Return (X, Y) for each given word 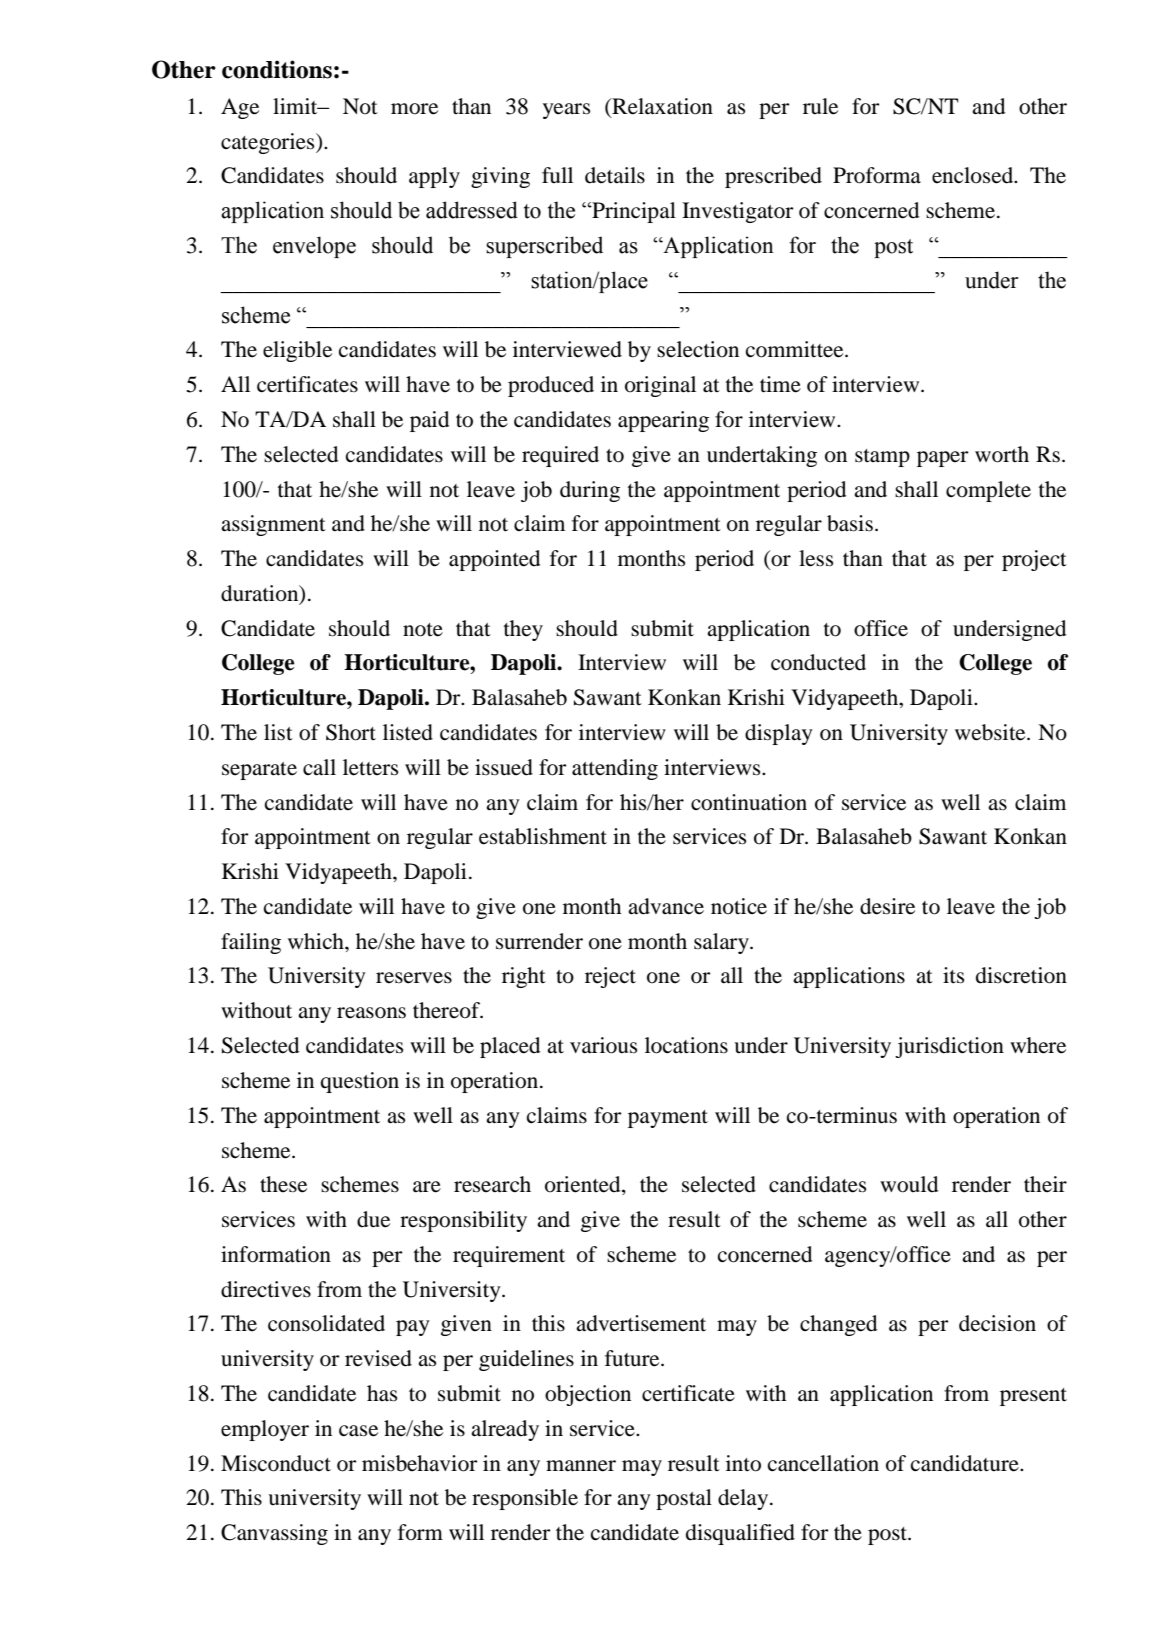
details (615, 175)
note (423, 630)
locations (686, 1045)
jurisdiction (949, 1047)
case (358, 1431)
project (1034, 560)
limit (296, 106)
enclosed (974, 175)
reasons (371, 1013)
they (523, 630)
